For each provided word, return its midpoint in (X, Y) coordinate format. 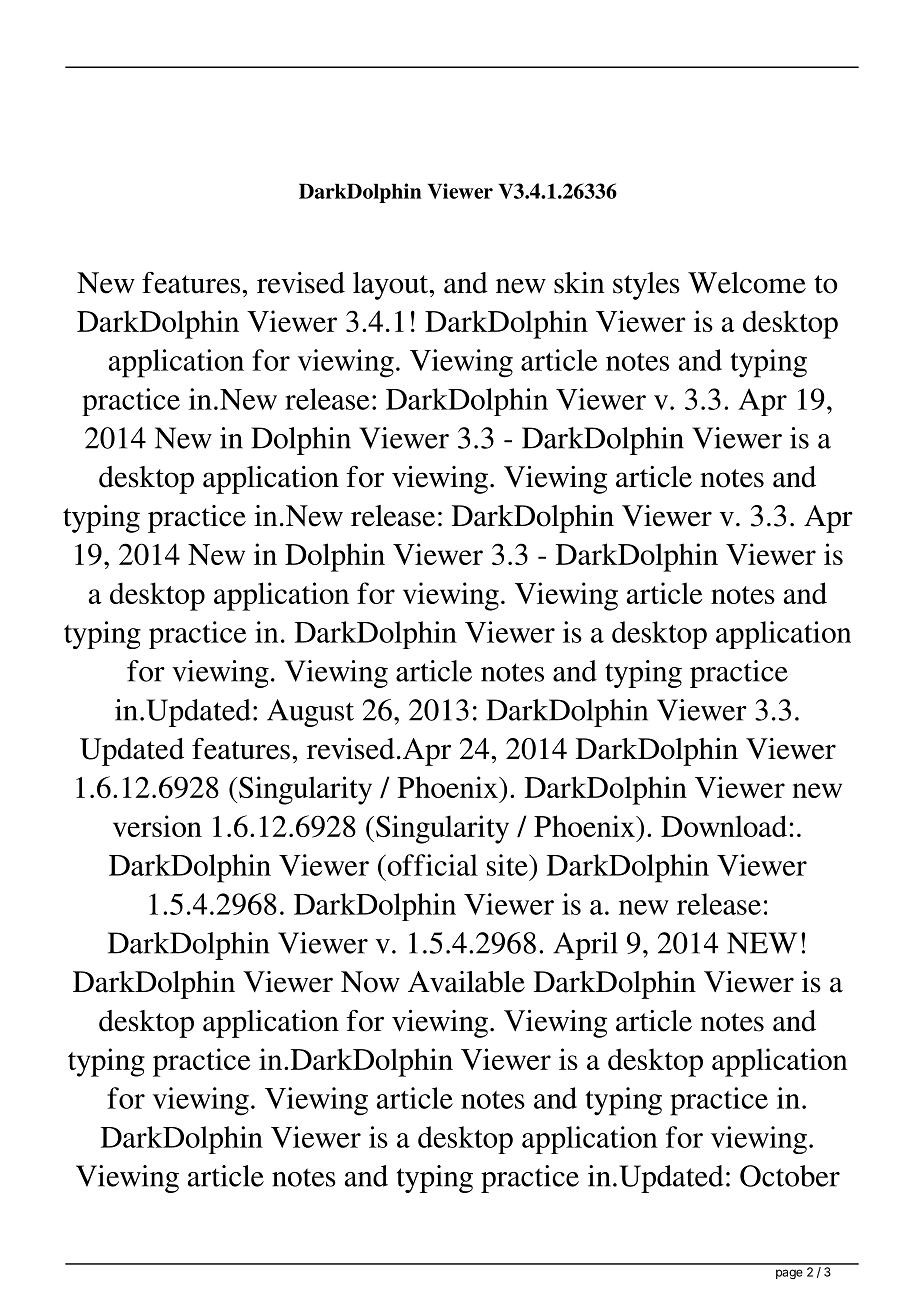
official (431, 865)
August (310, 713)
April (585, 946)
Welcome (747, 283)
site (508, 865)
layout (392, 286)
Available (466, 982)
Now (370, 982)
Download (724, 826)
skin (579, 283)
